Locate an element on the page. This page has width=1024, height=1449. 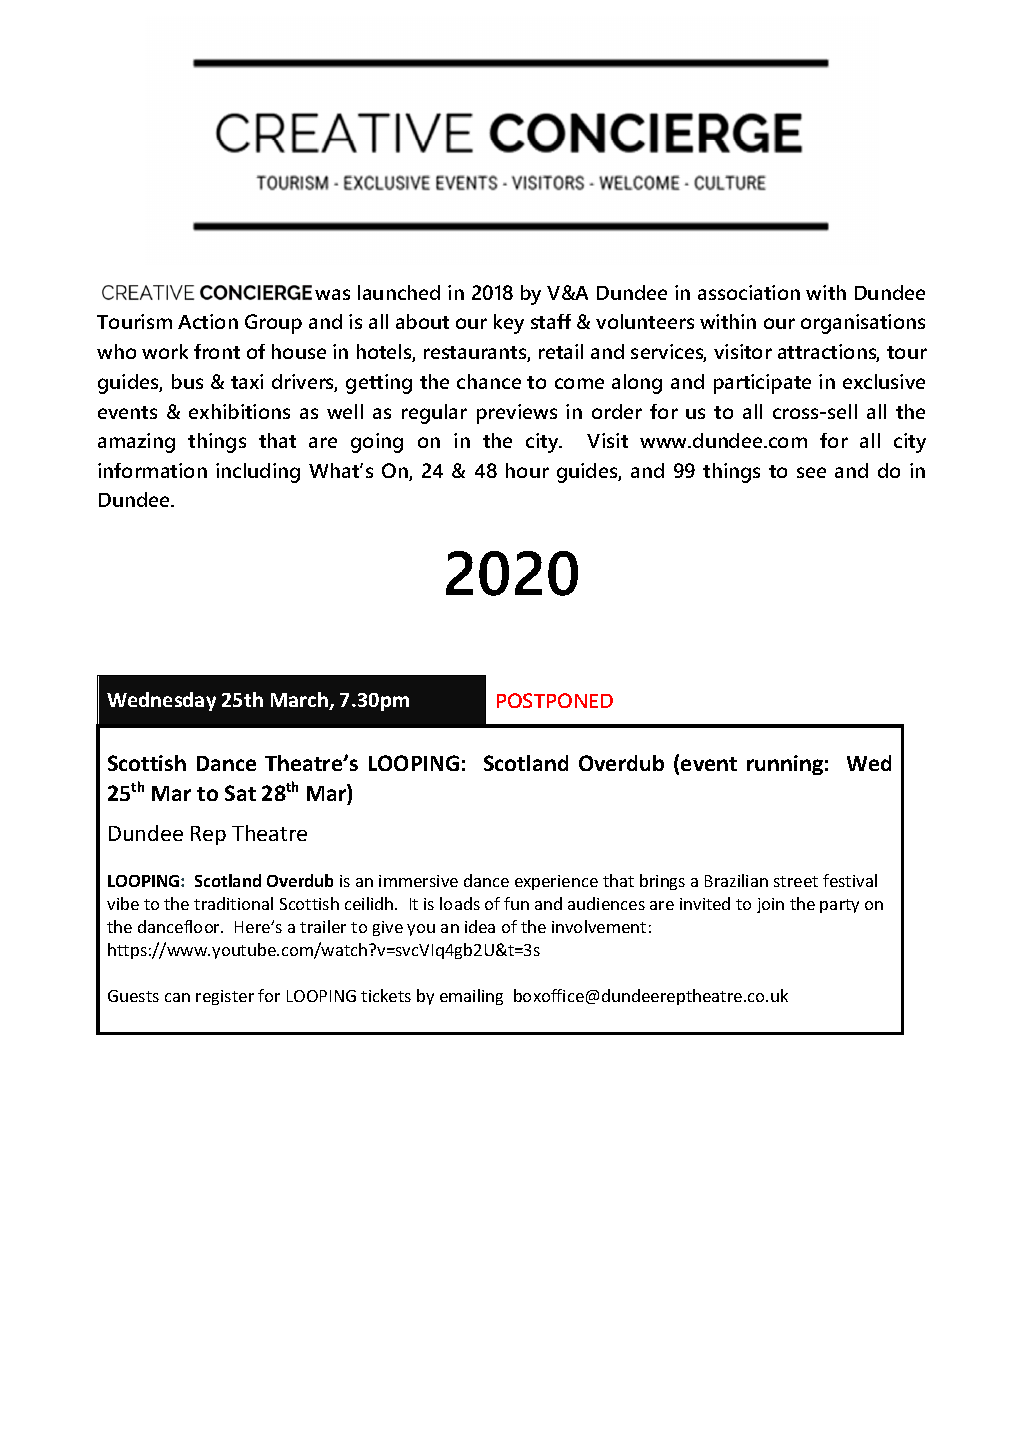
see is located at coordinates (811, 472).
